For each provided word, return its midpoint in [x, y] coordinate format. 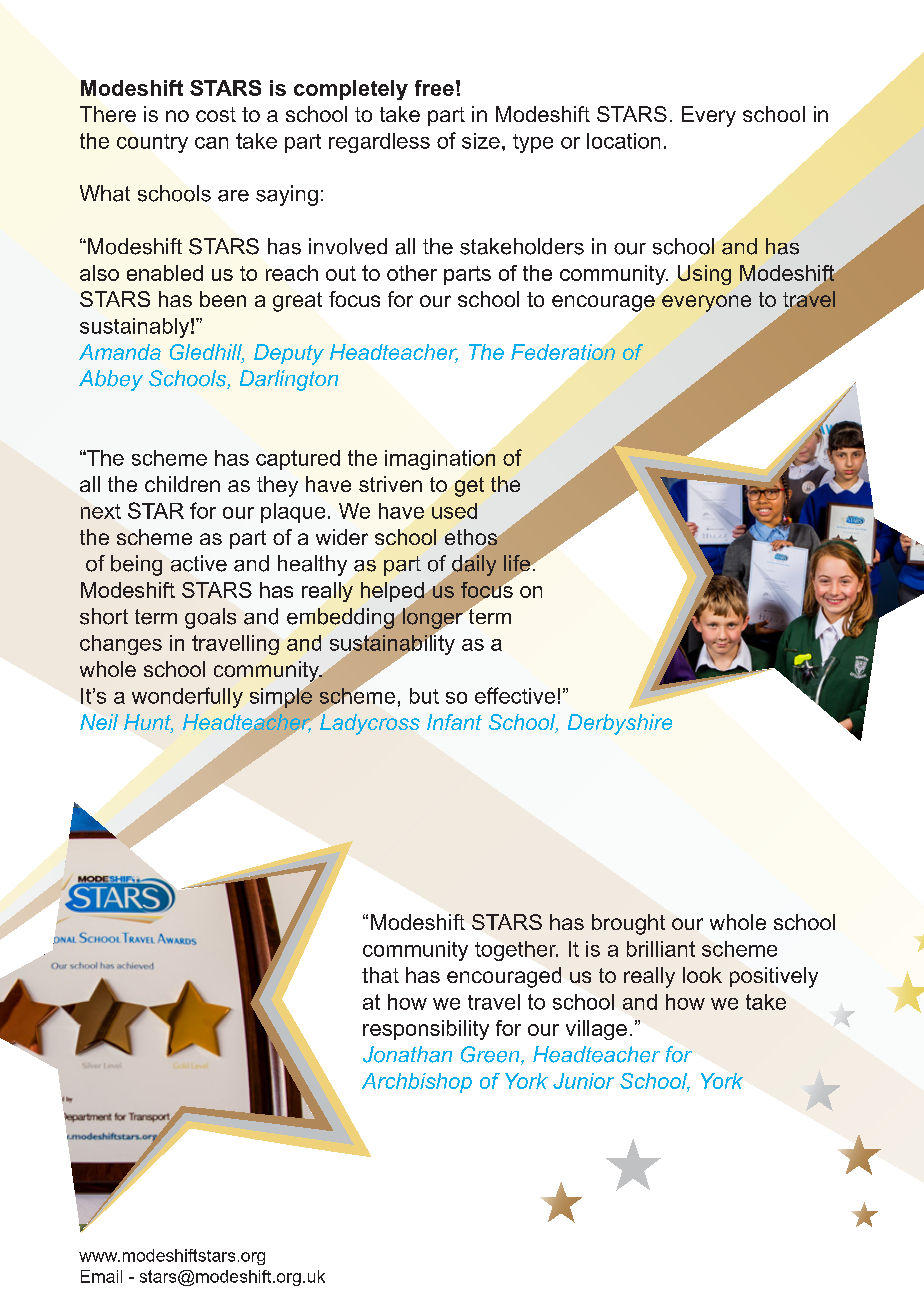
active [199, 563]
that [380, 975]
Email [101, 1276]
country [152, 143]
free [434, 88]
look [702, 975]
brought [628, 924]
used [454, 511]
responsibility [426, 1030]
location [623, 141]
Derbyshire [620, 724]
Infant [454, 722]
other [412, 273]
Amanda [120, 352]
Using [704, 275]
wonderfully [187, 697]
